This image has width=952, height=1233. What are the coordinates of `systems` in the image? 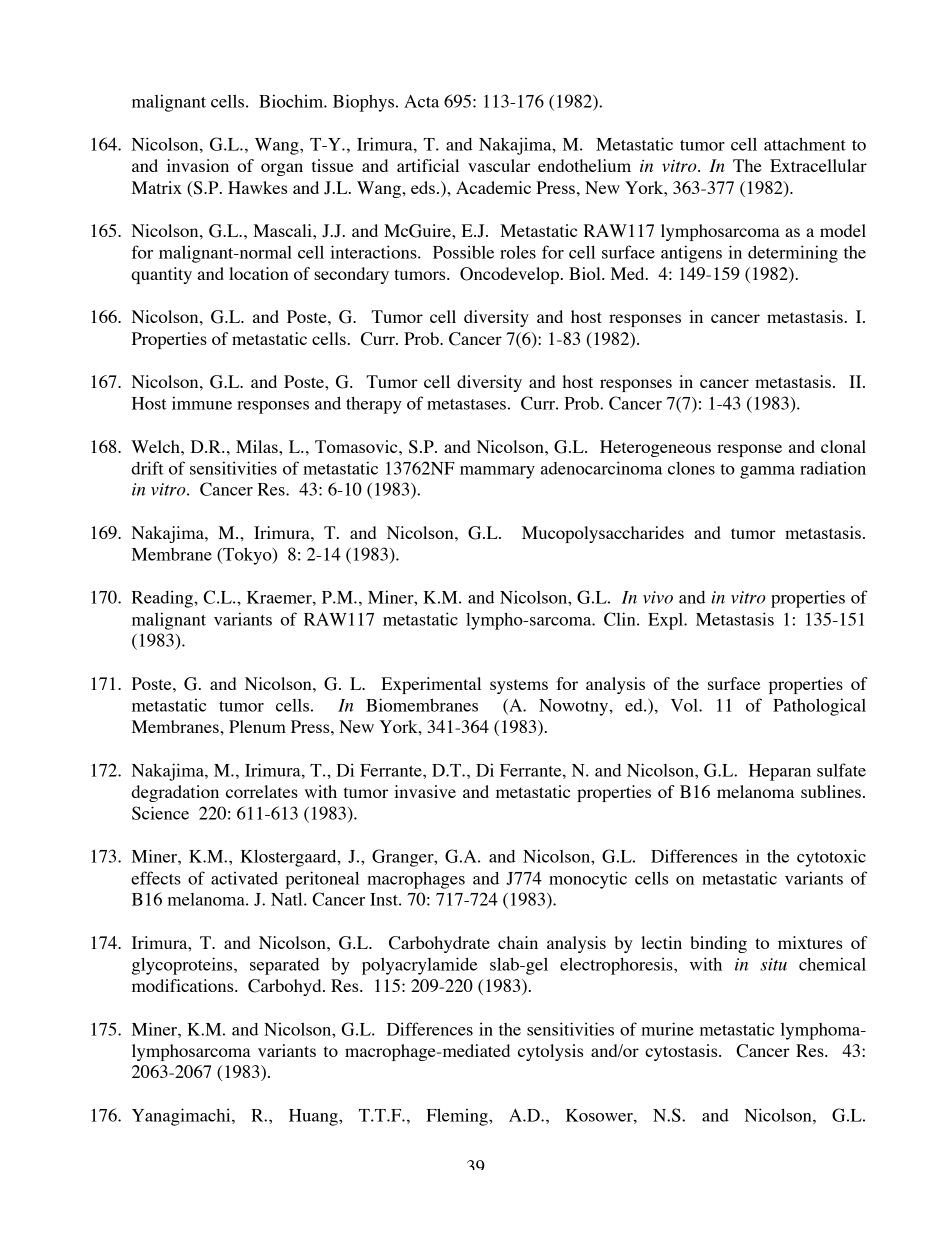 It's located at (519, 686).
